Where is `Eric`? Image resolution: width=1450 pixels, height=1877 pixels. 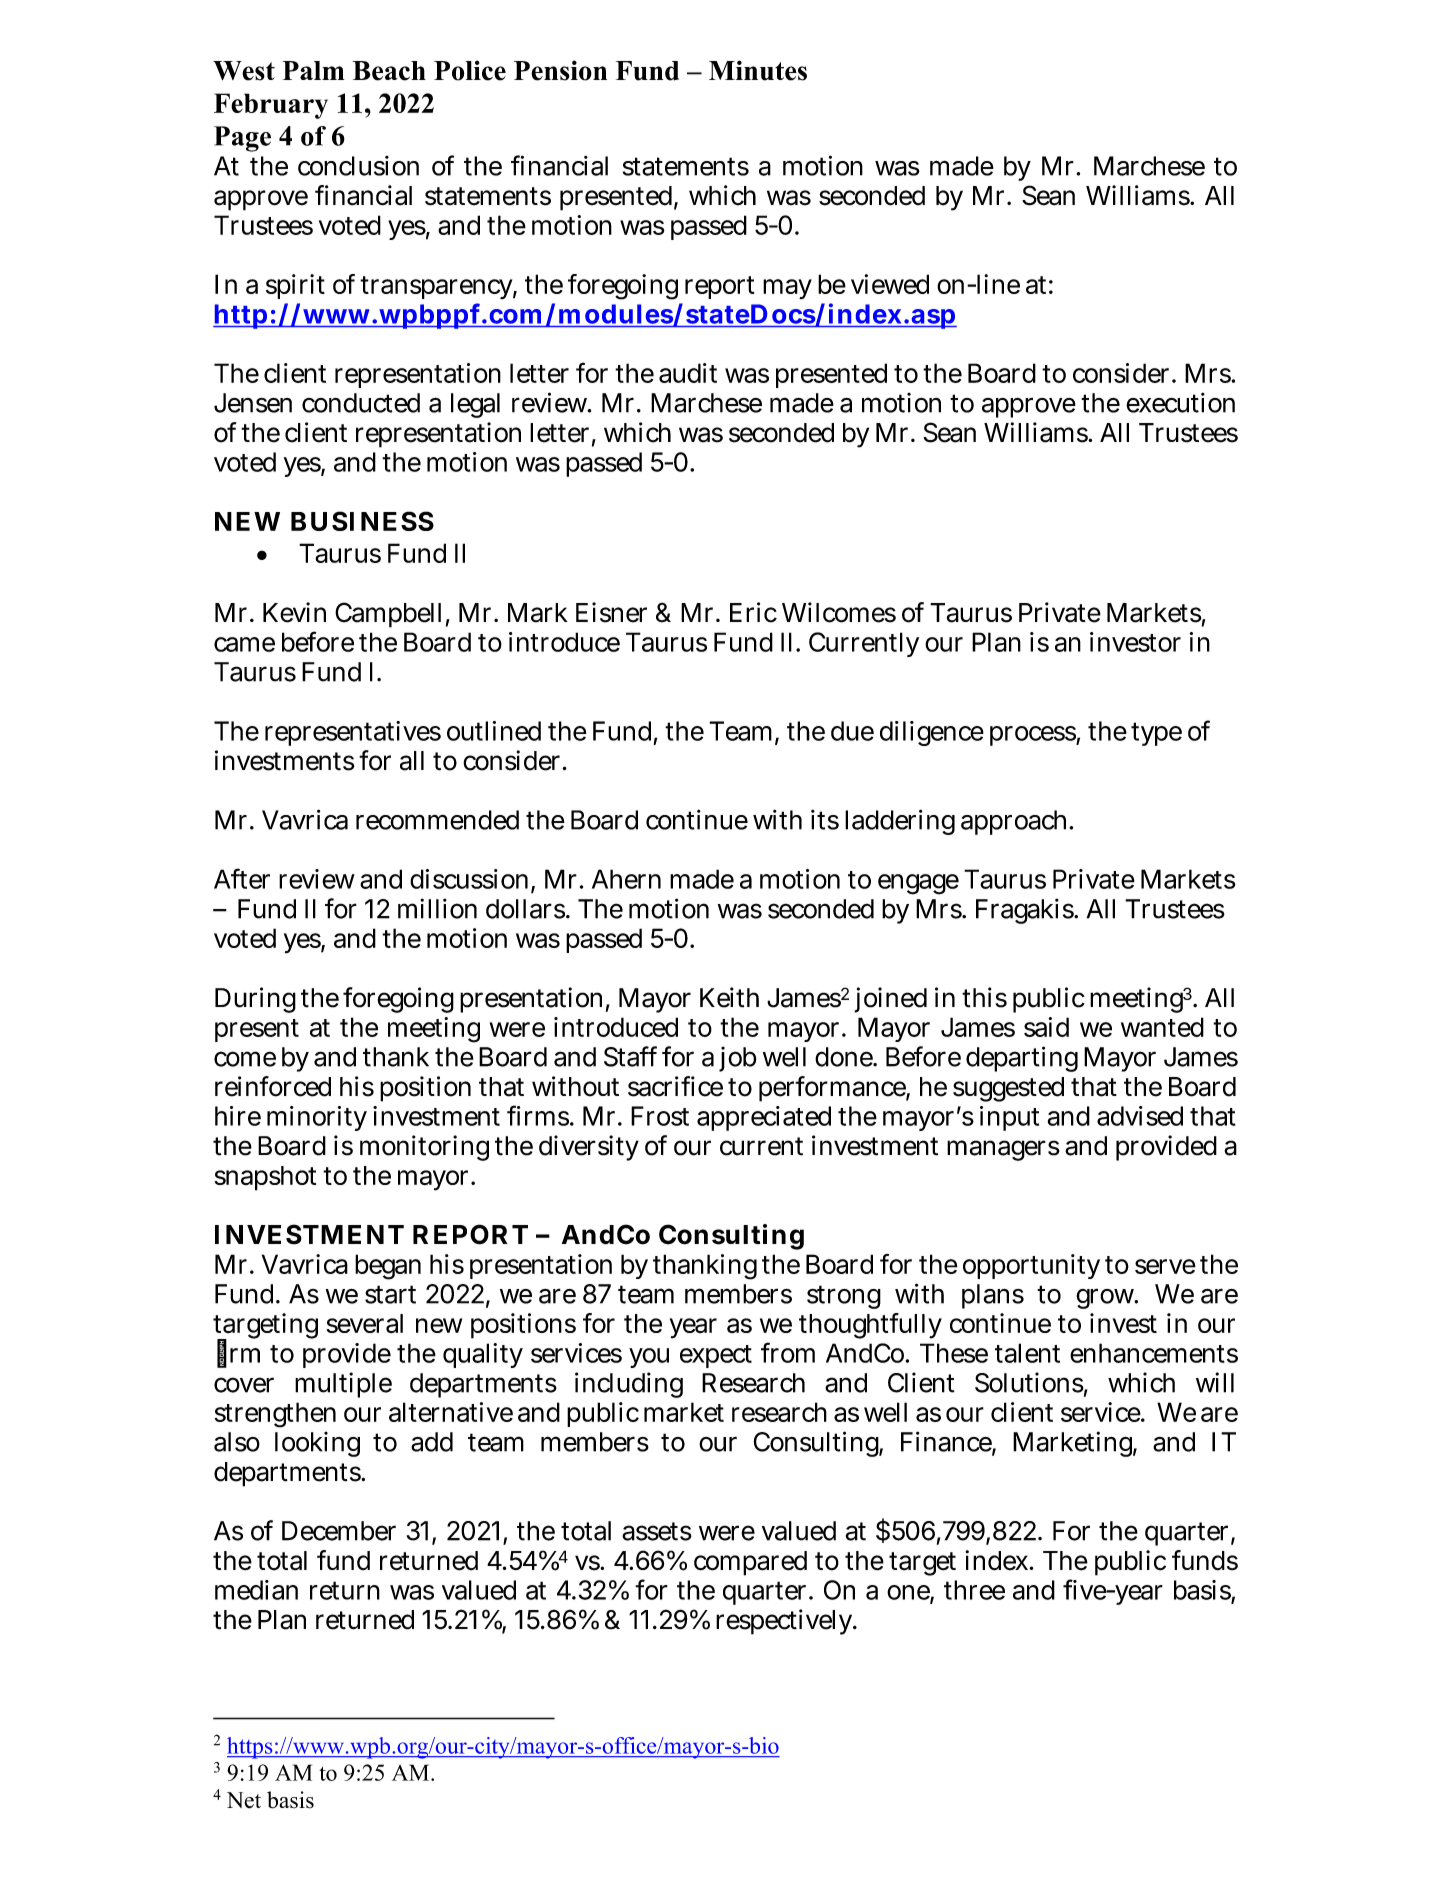
Eric is located at coordinates (753, 612).
